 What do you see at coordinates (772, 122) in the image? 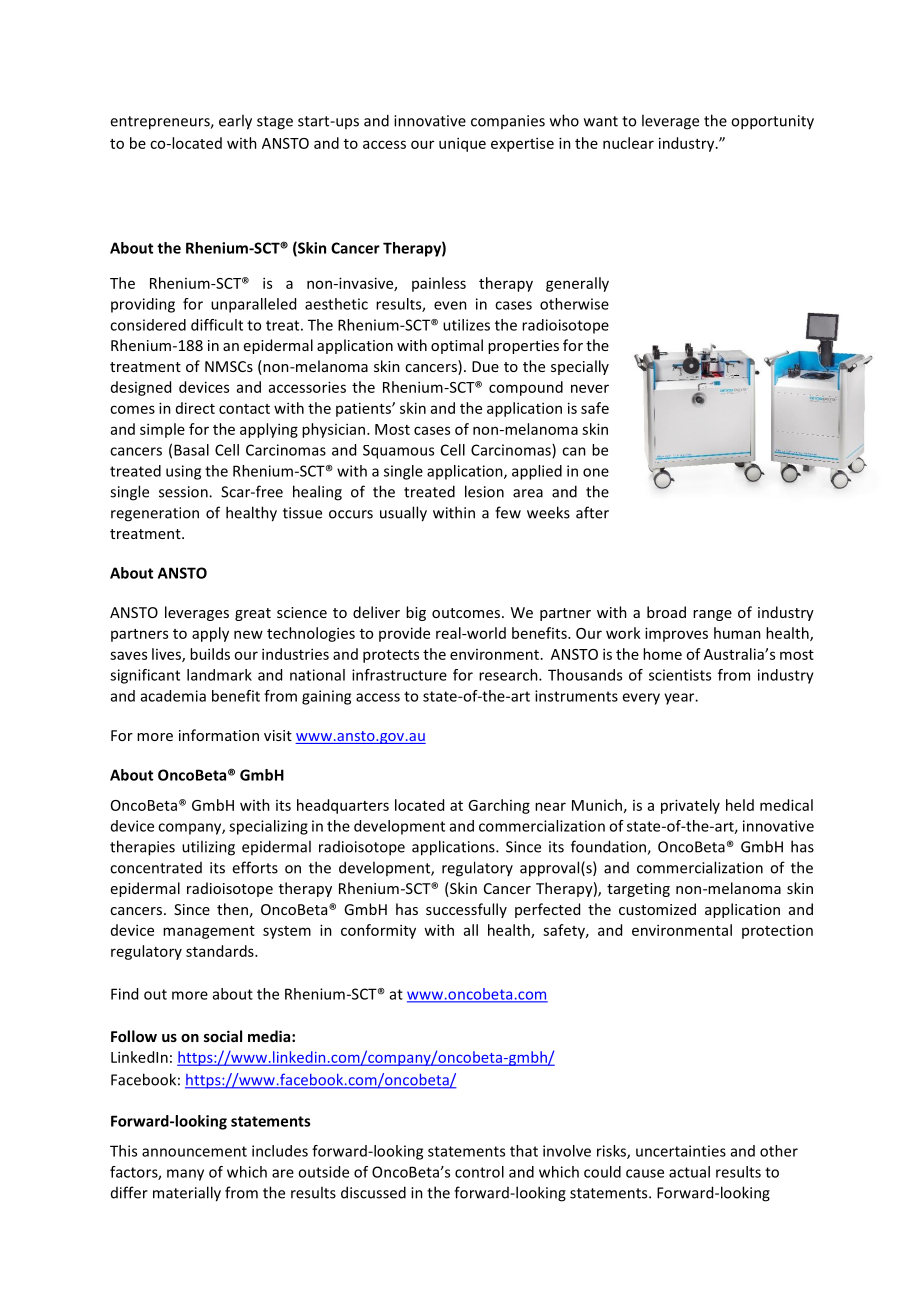
I see `opportunity` at bounding box center [772, 122].
